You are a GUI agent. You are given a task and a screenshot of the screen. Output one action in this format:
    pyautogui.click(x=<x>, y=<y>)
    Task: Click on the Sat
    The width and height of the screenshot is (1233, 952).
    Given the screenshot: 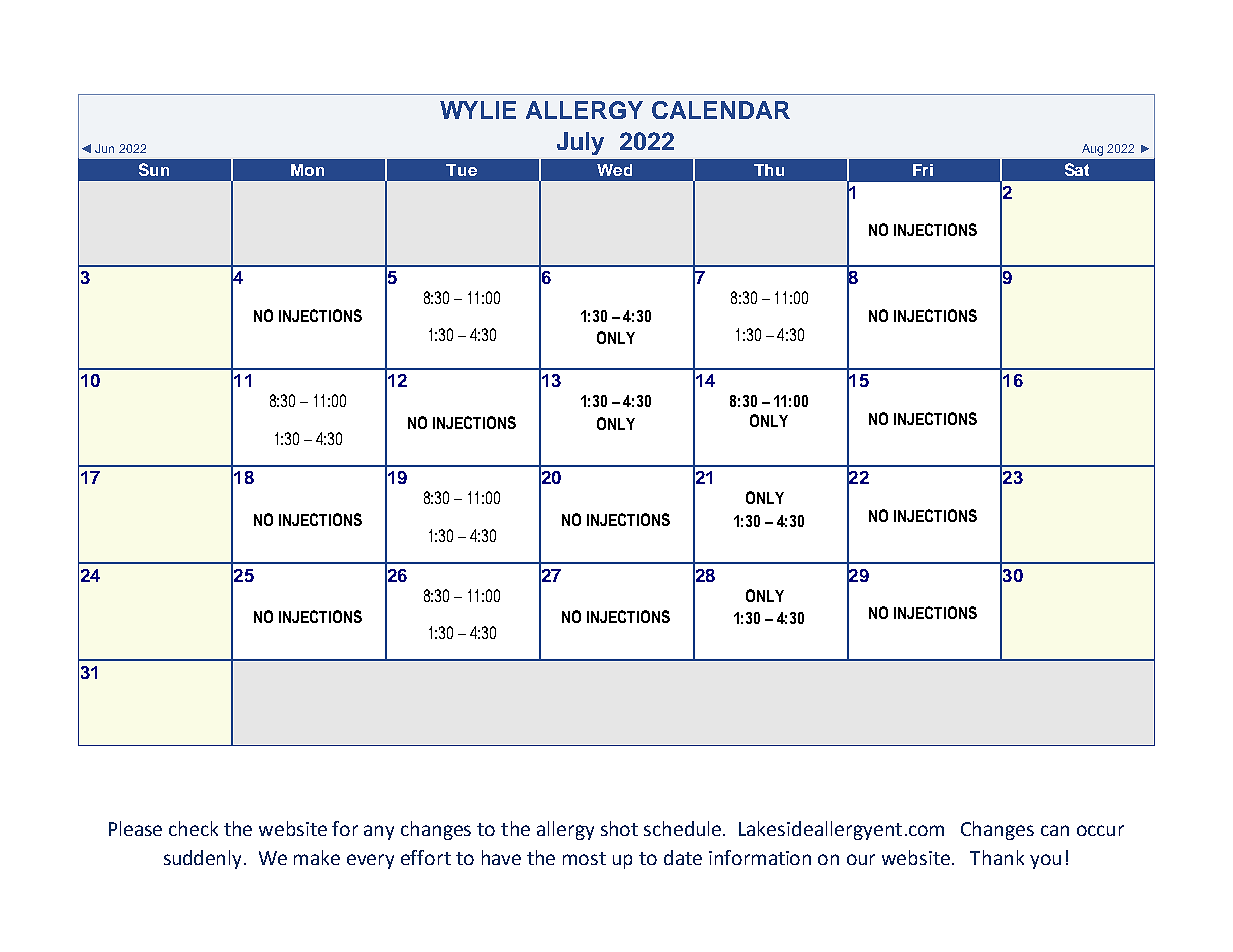 What is the action you would take?
    pyautogui.click(x=1077, y=169)
